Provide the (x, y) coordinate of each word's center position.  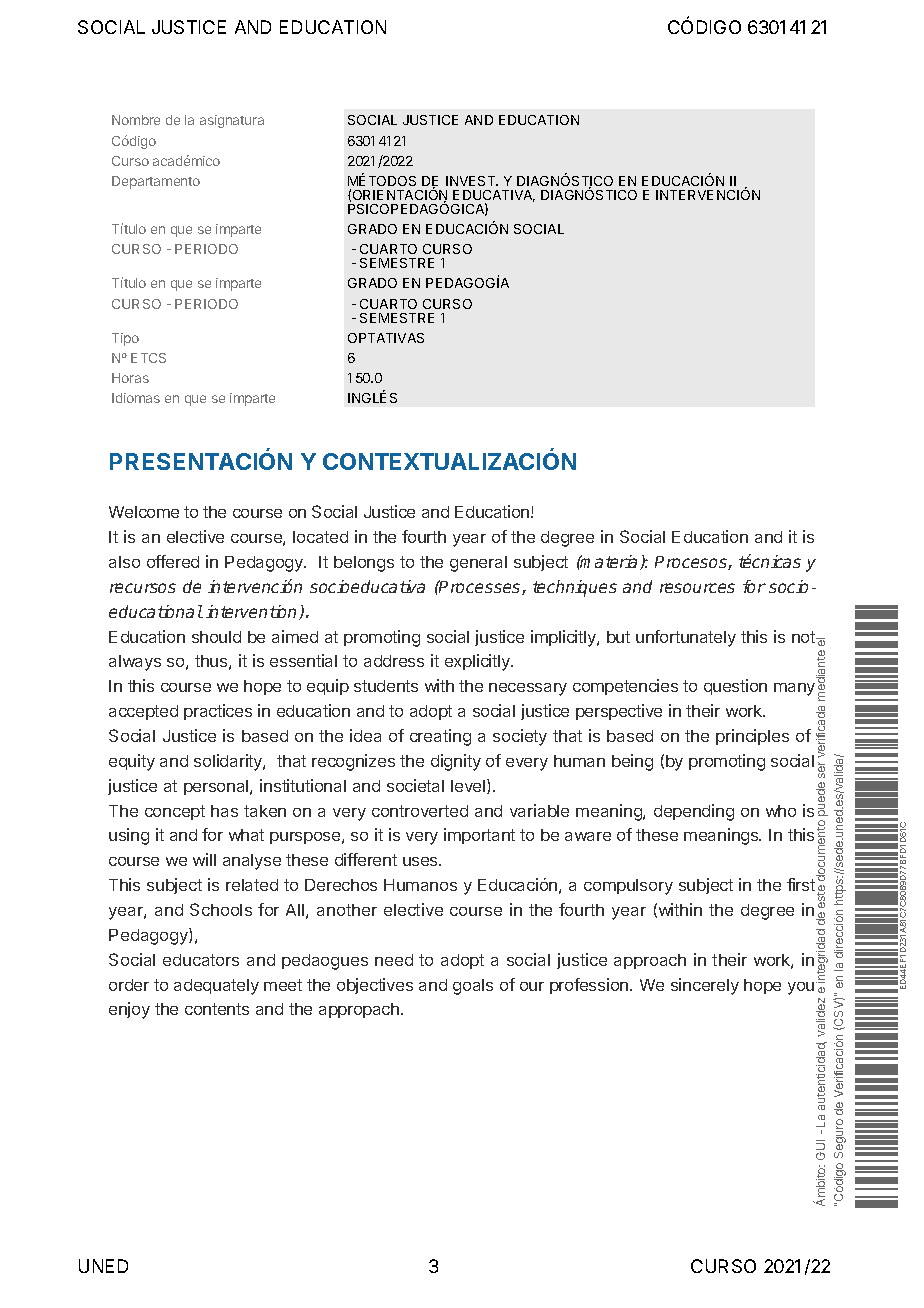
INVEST (472, 181)
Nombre (136, 120)
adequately (216, 987)
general (478, 564)
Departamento (156, 182)
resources (697, 588)
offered (173, 561)
